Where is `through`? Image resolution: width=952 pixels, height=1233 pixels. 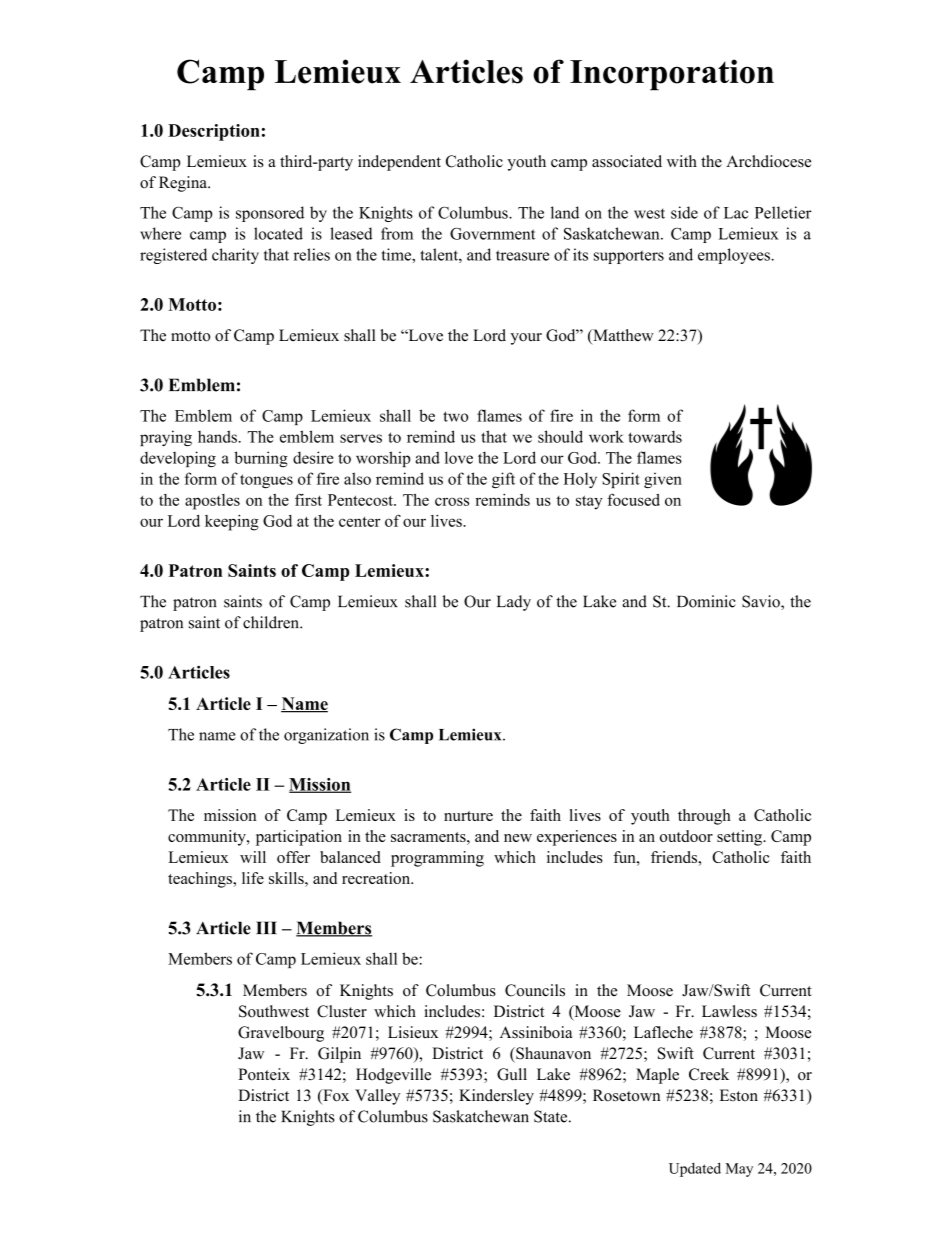 through is located at coordinates (704, 817).
